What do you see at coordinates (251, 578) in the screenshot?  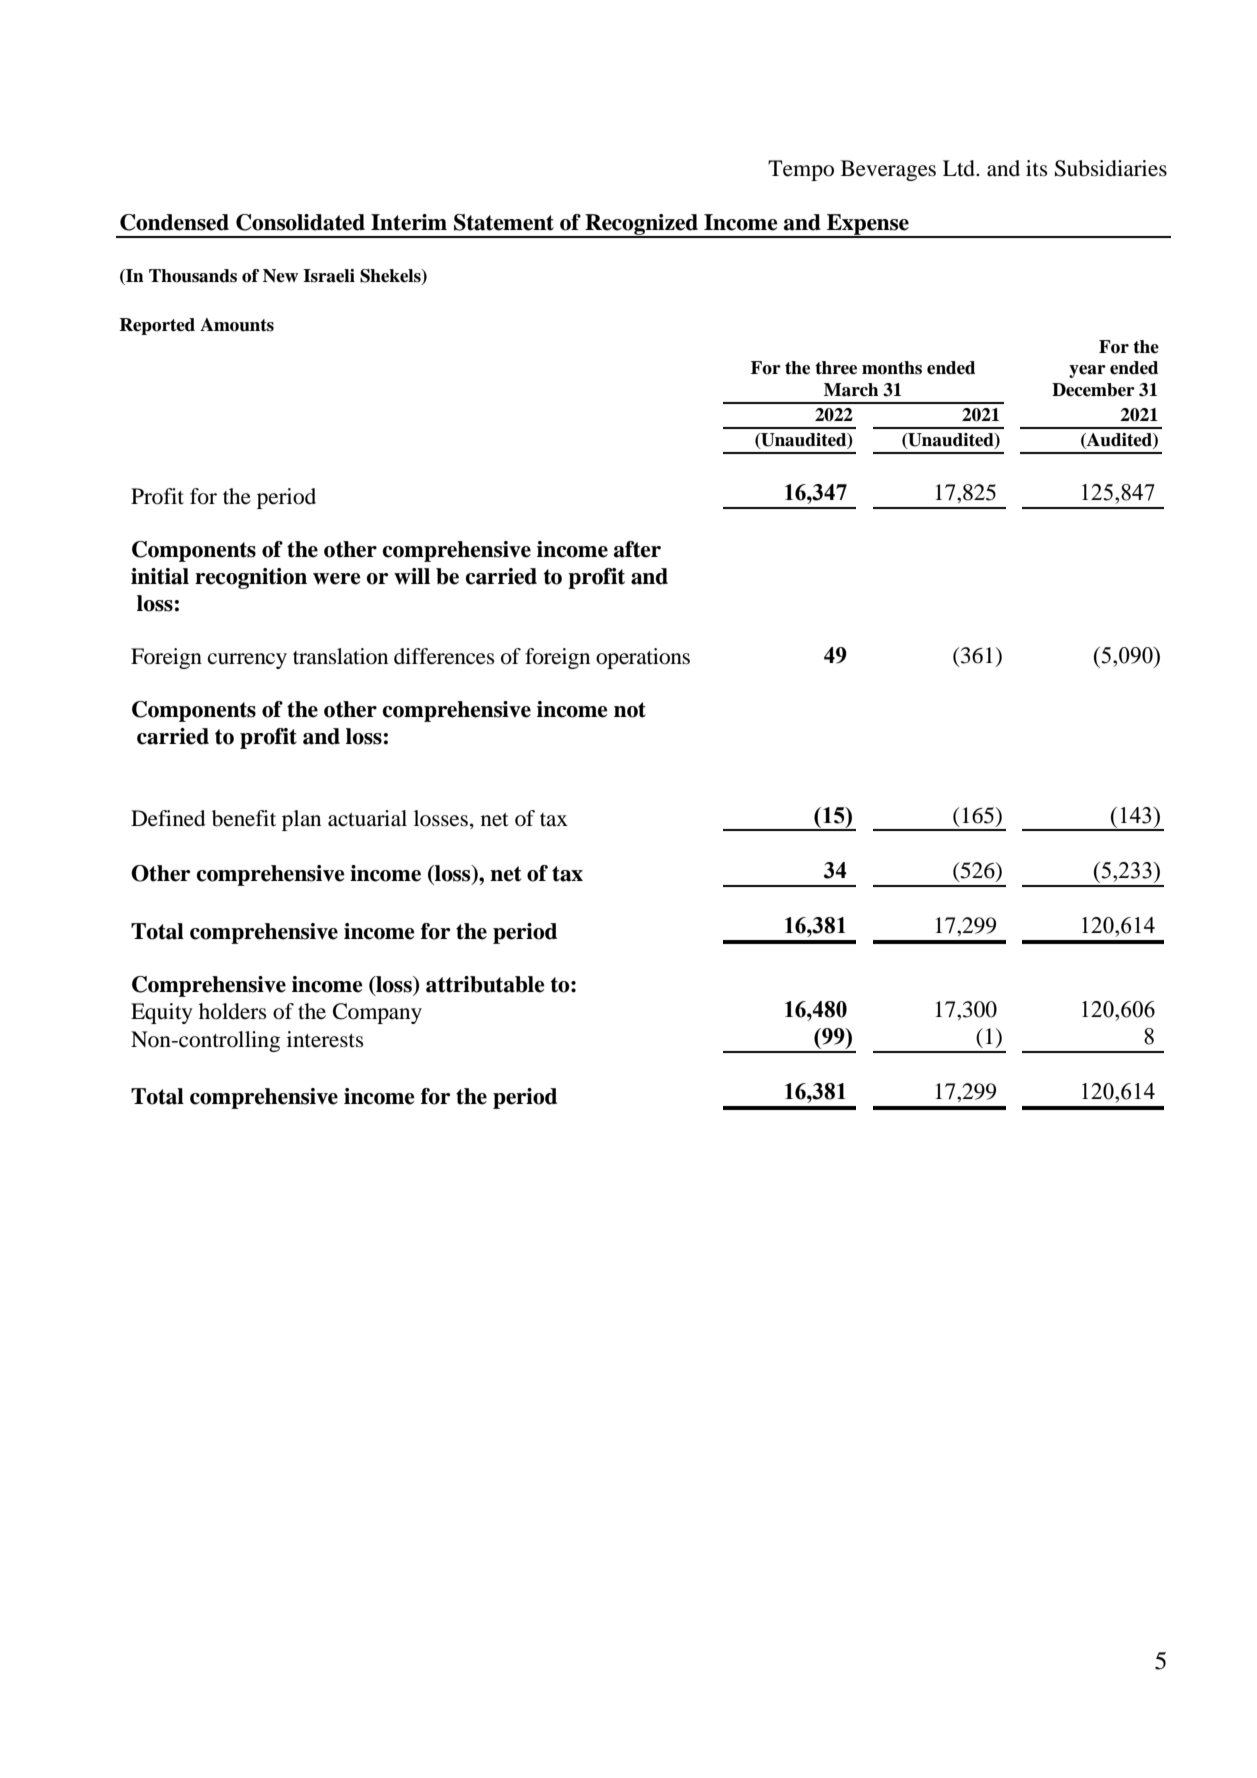 I see `recognition` at bounding box center [251, 578].
